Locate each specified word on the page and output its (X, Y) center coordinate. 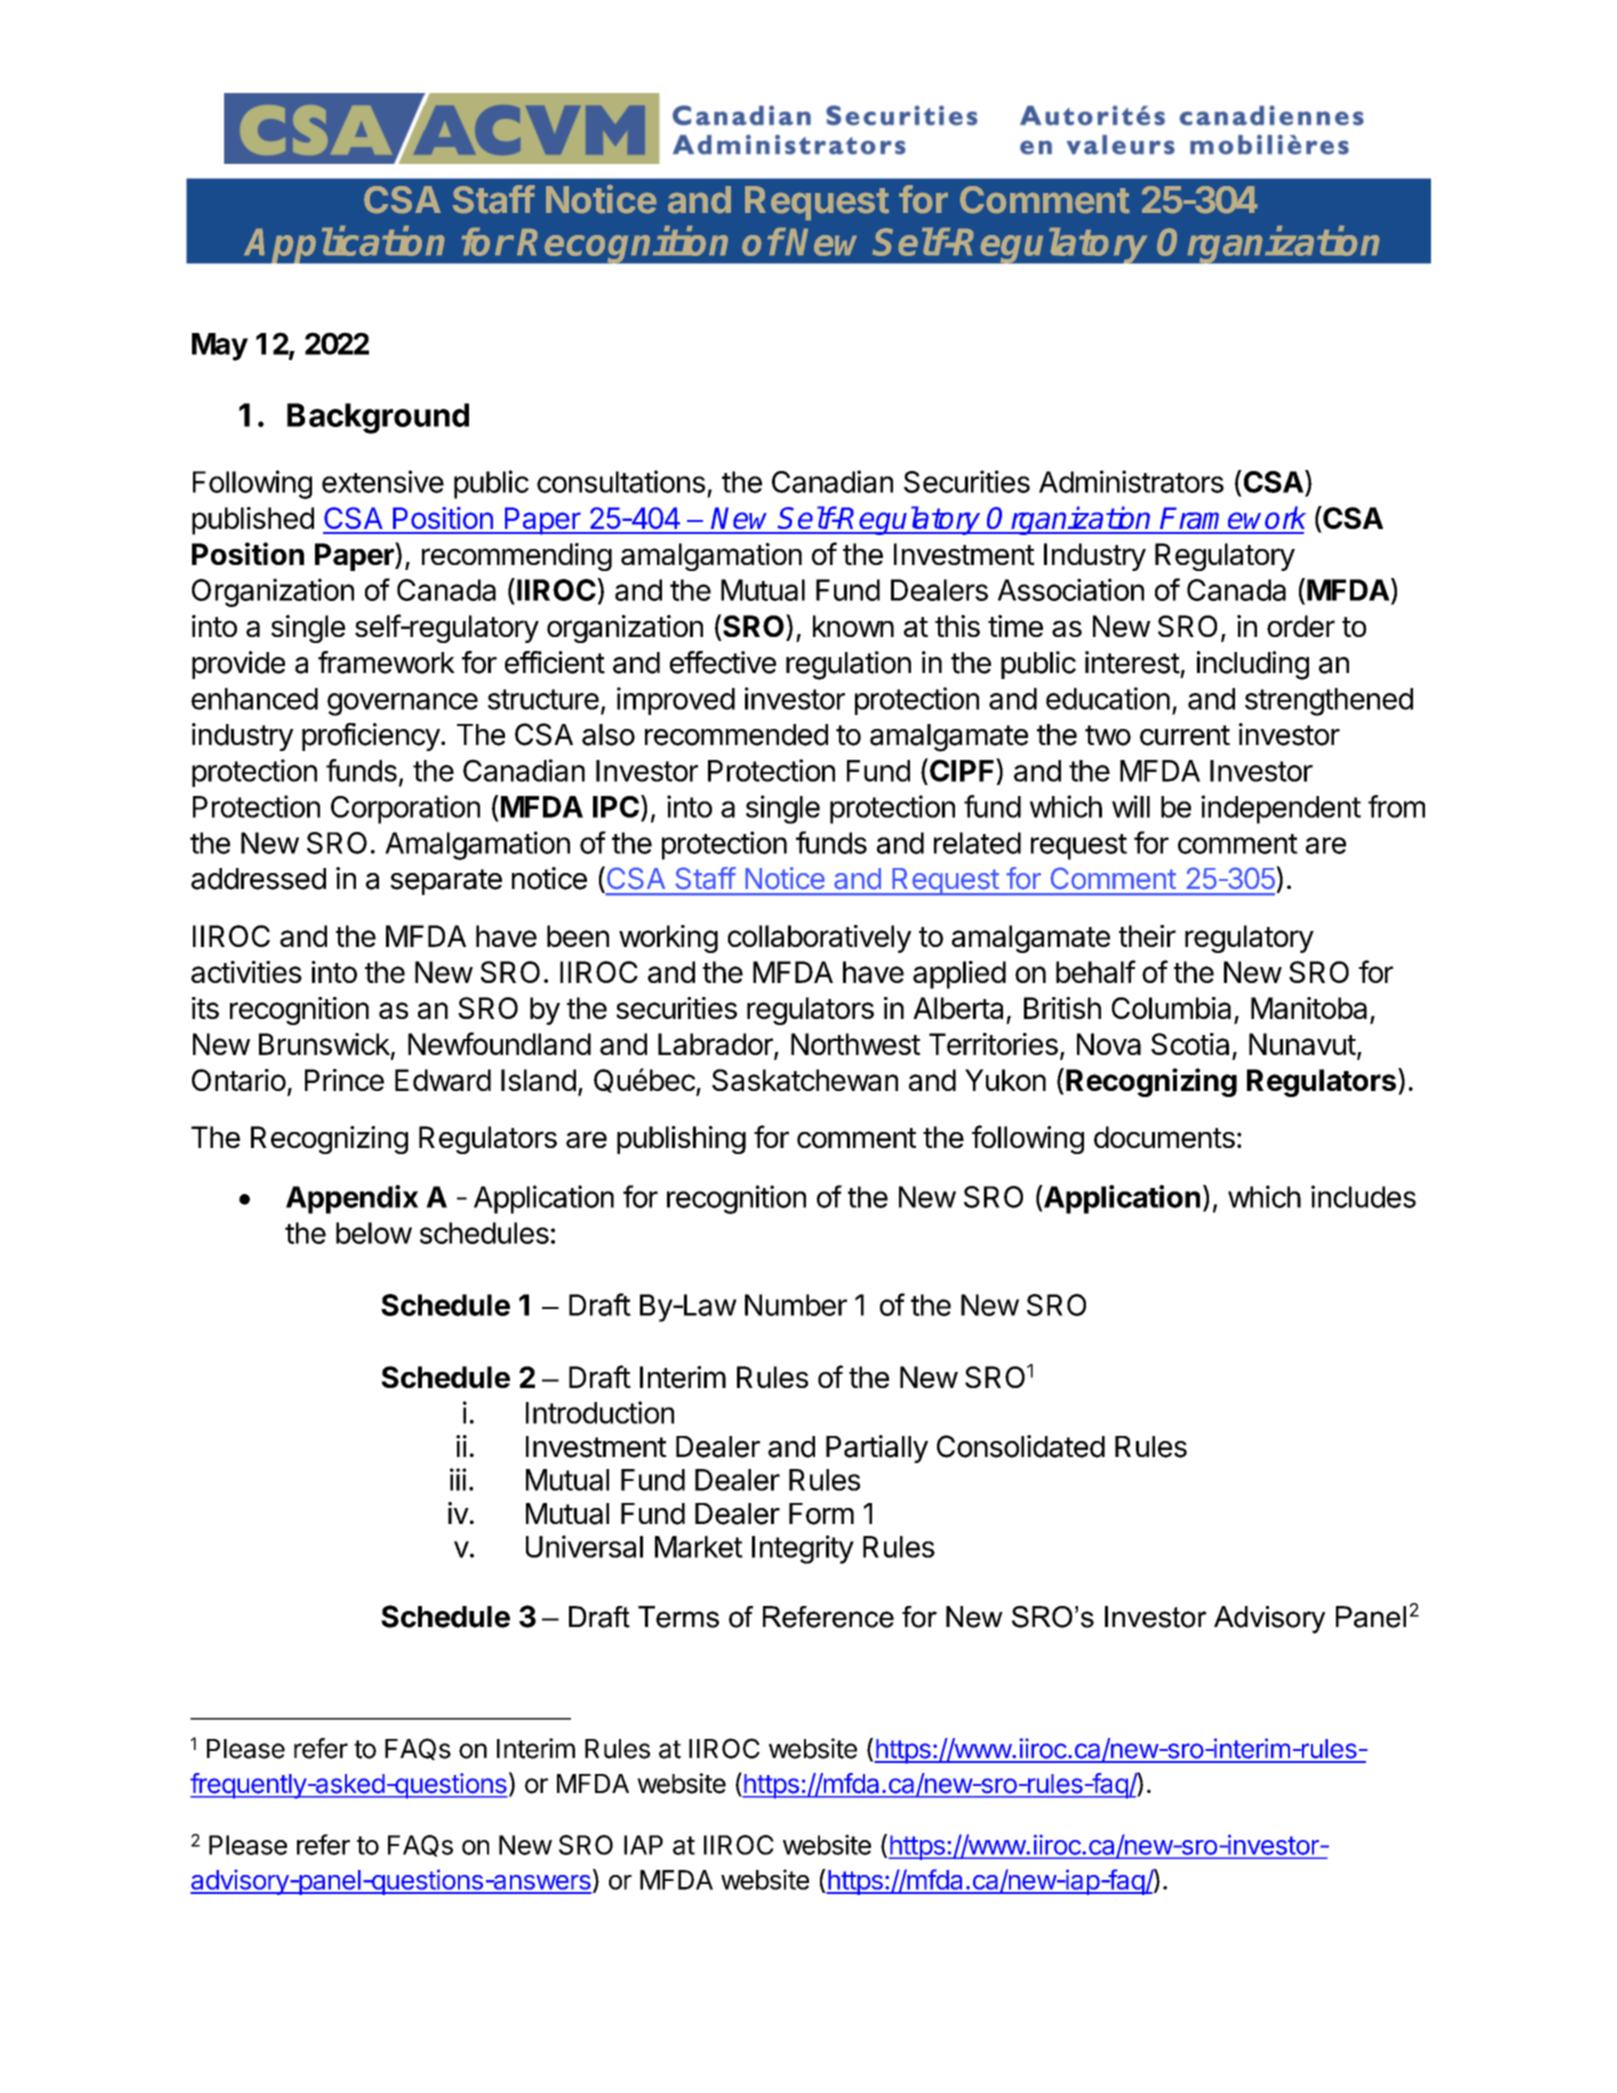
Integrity (803, 1549)
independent (1281, 809)
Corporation (405, 809)
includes (1363, 1196)
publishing (681, 1140)
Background (378, 418)
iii (458, 1479)
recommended (736, 735)
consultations (621, 481)
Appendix (352, 1199)
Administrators (1131, 481)
